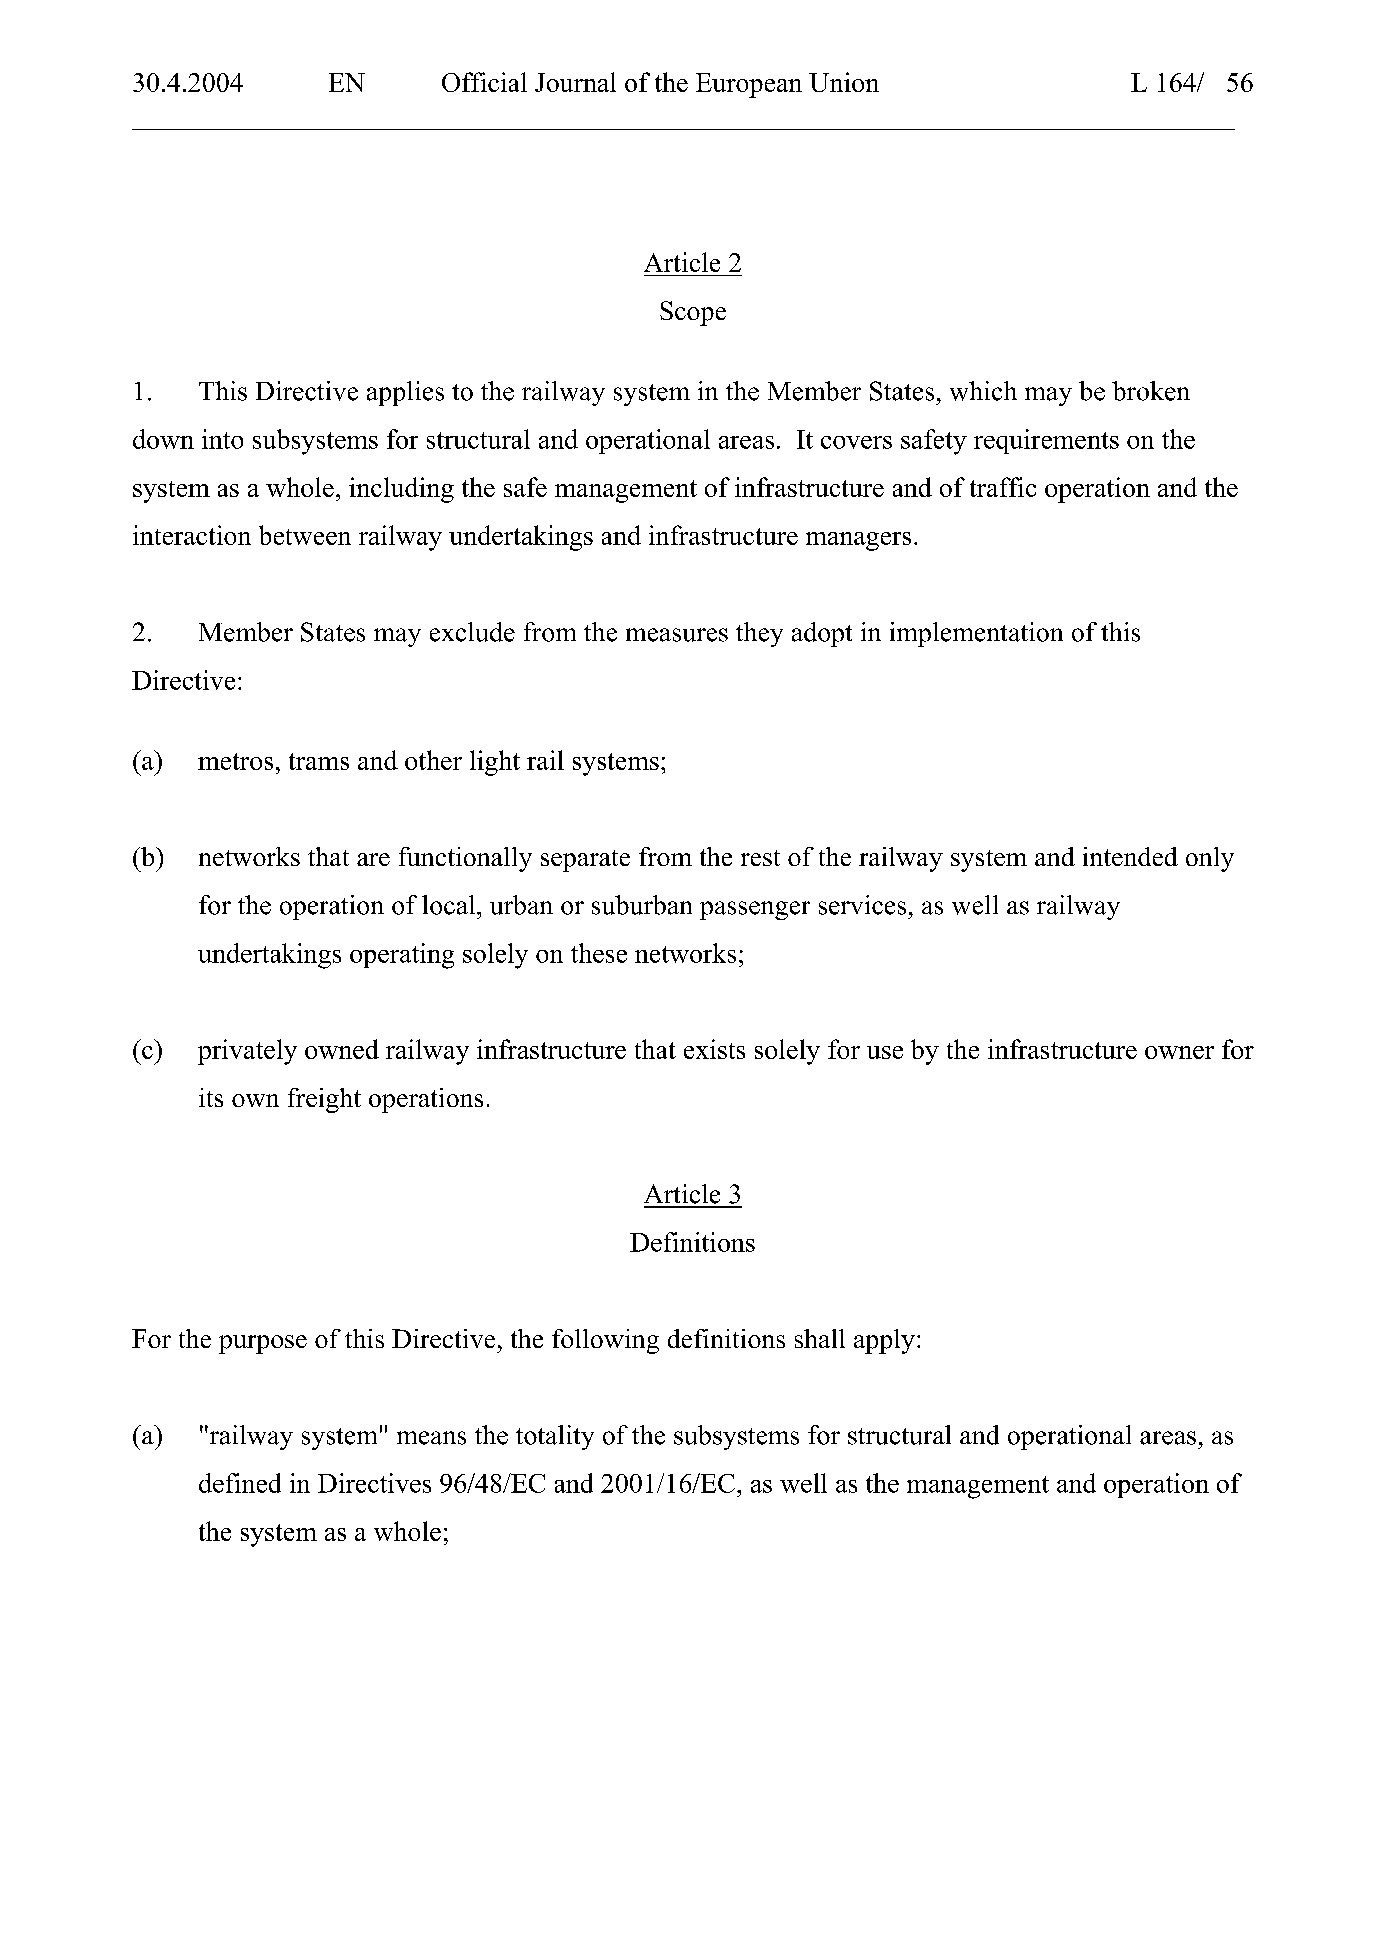  Describe the element at coordinates (844, 82) in the page. I see `Union` at that location.
